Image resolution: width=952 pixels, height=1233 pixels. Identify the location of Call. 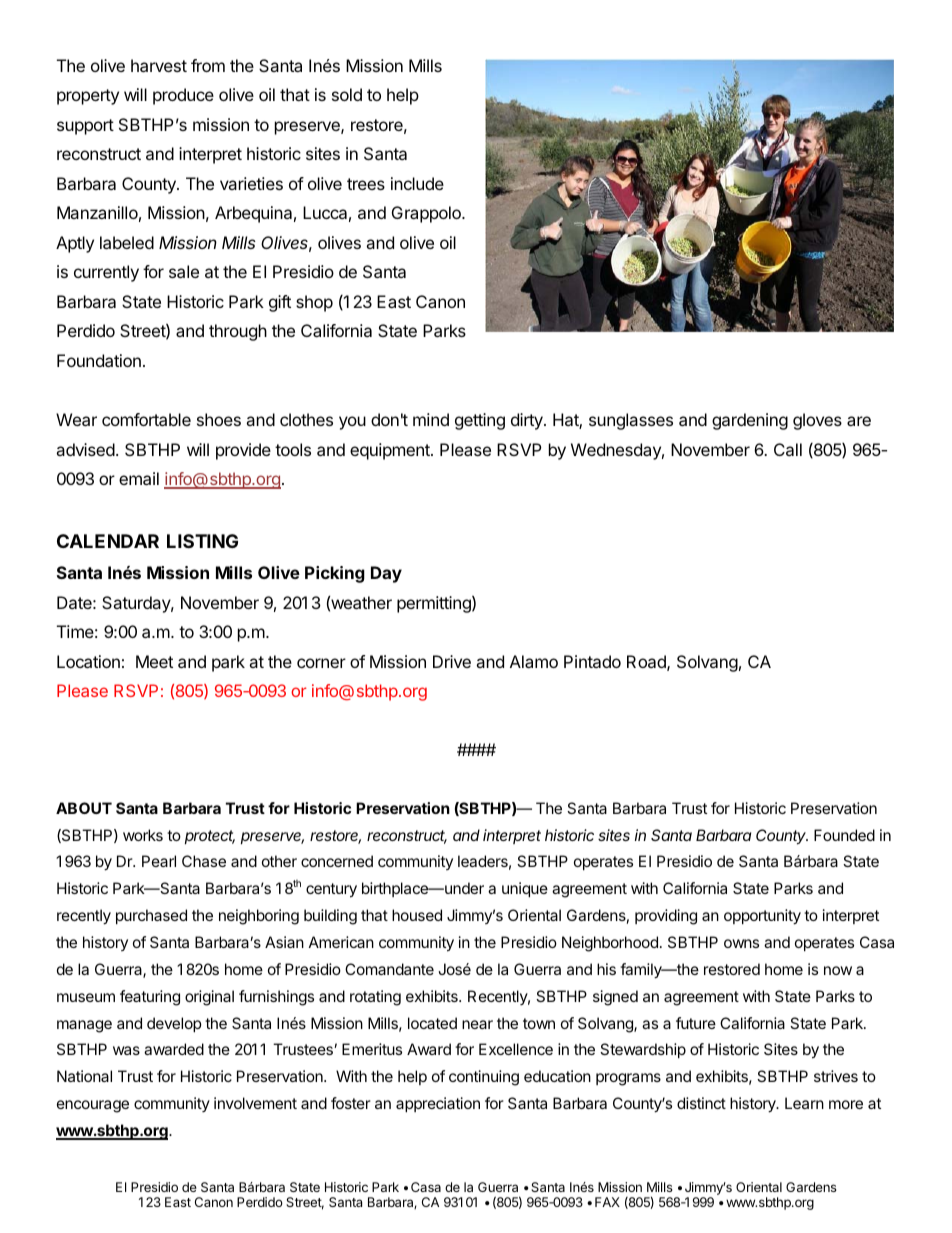
(788, 449).
